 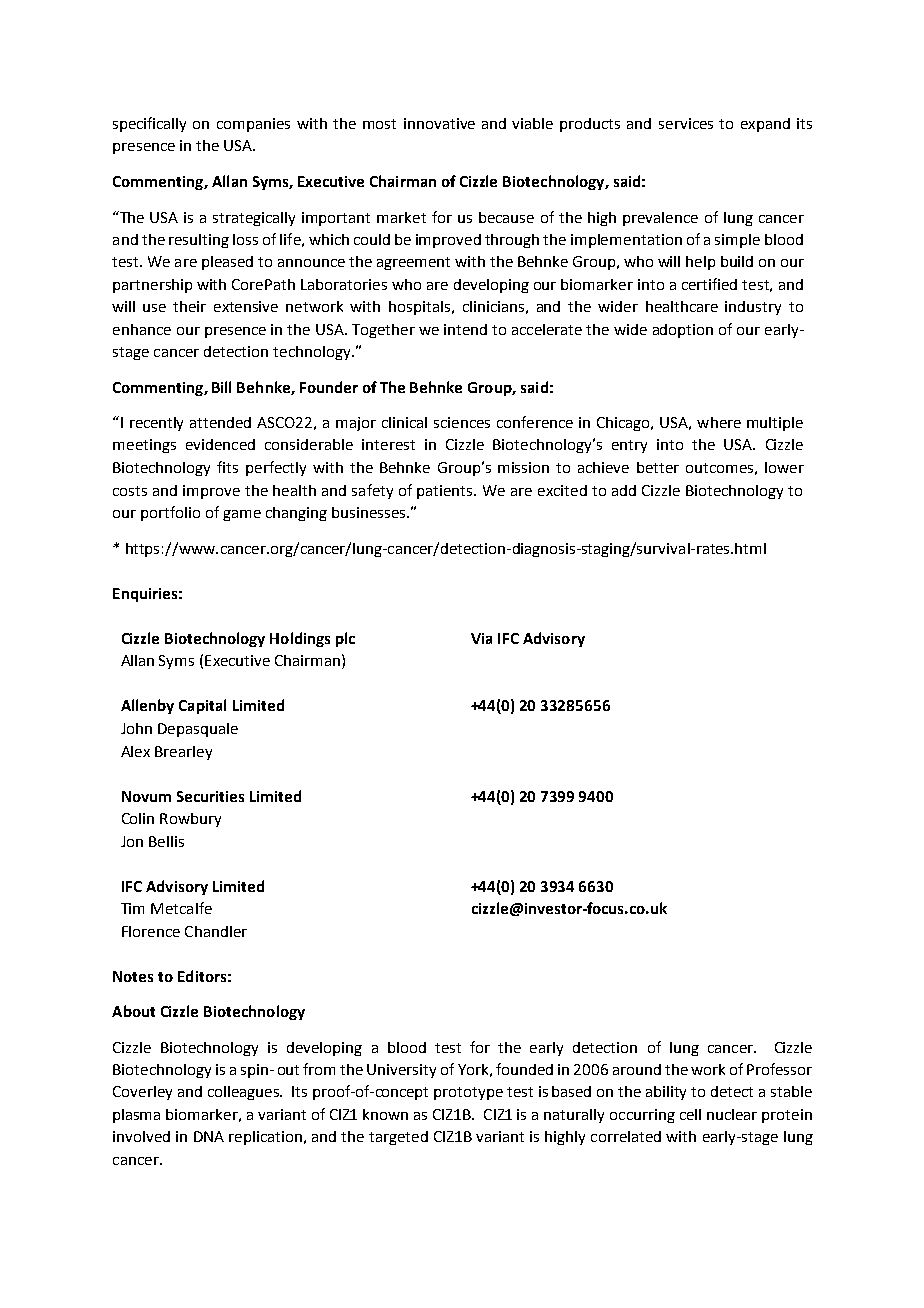 What do you see at coordinates (209, 1136) in the page?
I see `DNA` at bounding box center [209, 1136].
